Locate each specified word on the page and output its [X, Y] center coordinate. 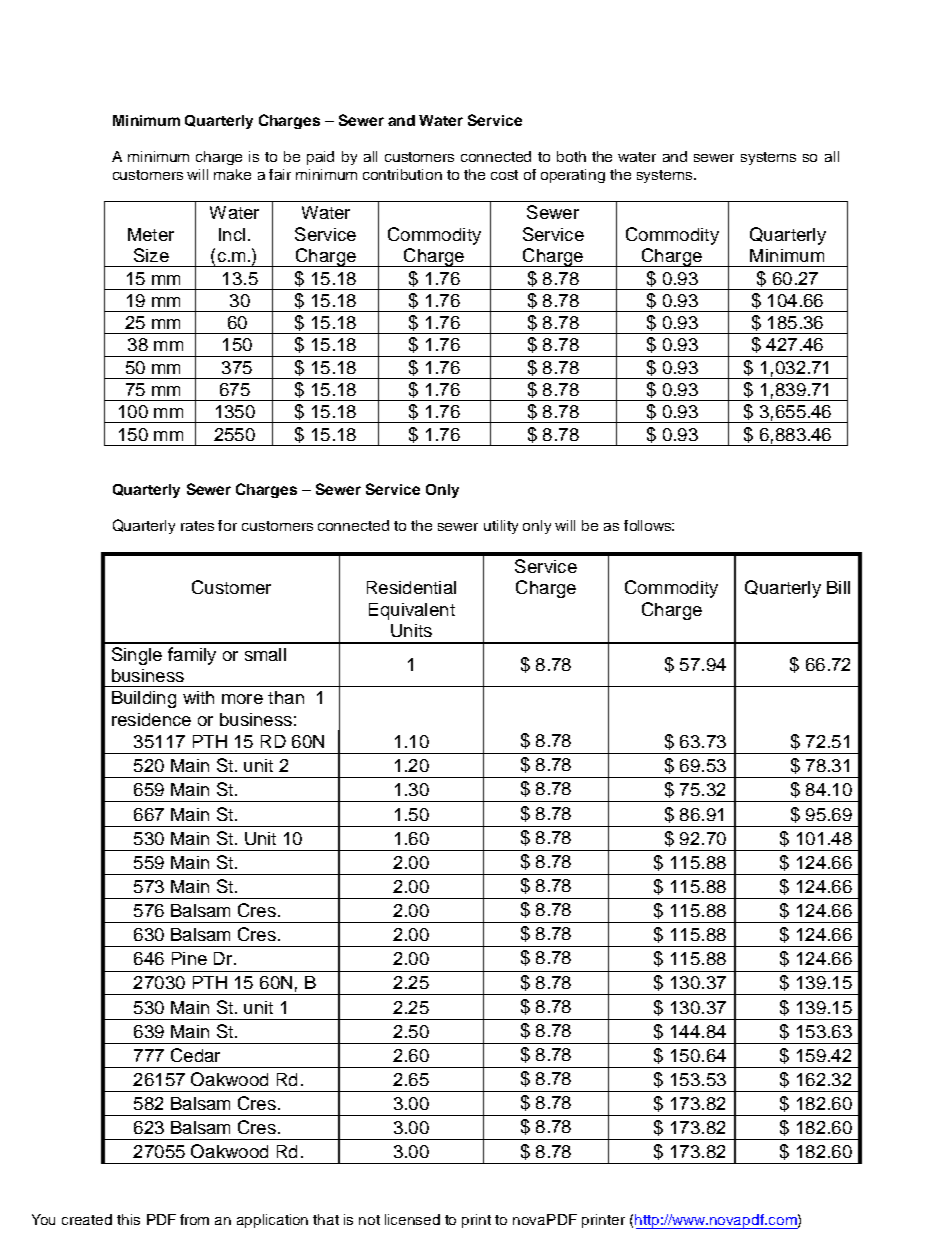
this [128, 1219]
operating [573, 176]
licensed [412, 1219]
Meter [151, 234]
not [369, 1220]
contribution [402, 174]
